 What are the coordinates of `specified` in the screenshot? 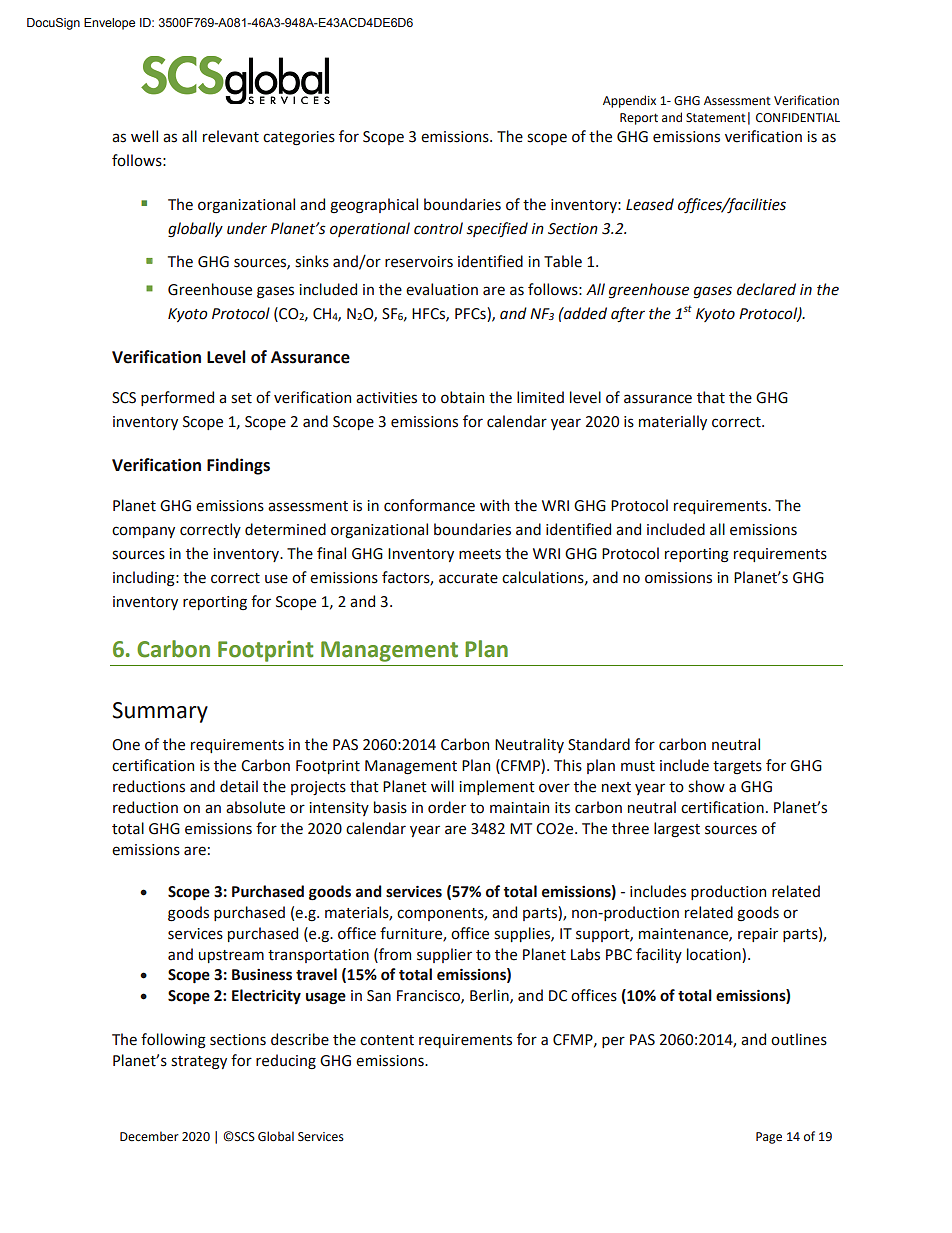 It's located at (497, 229).
